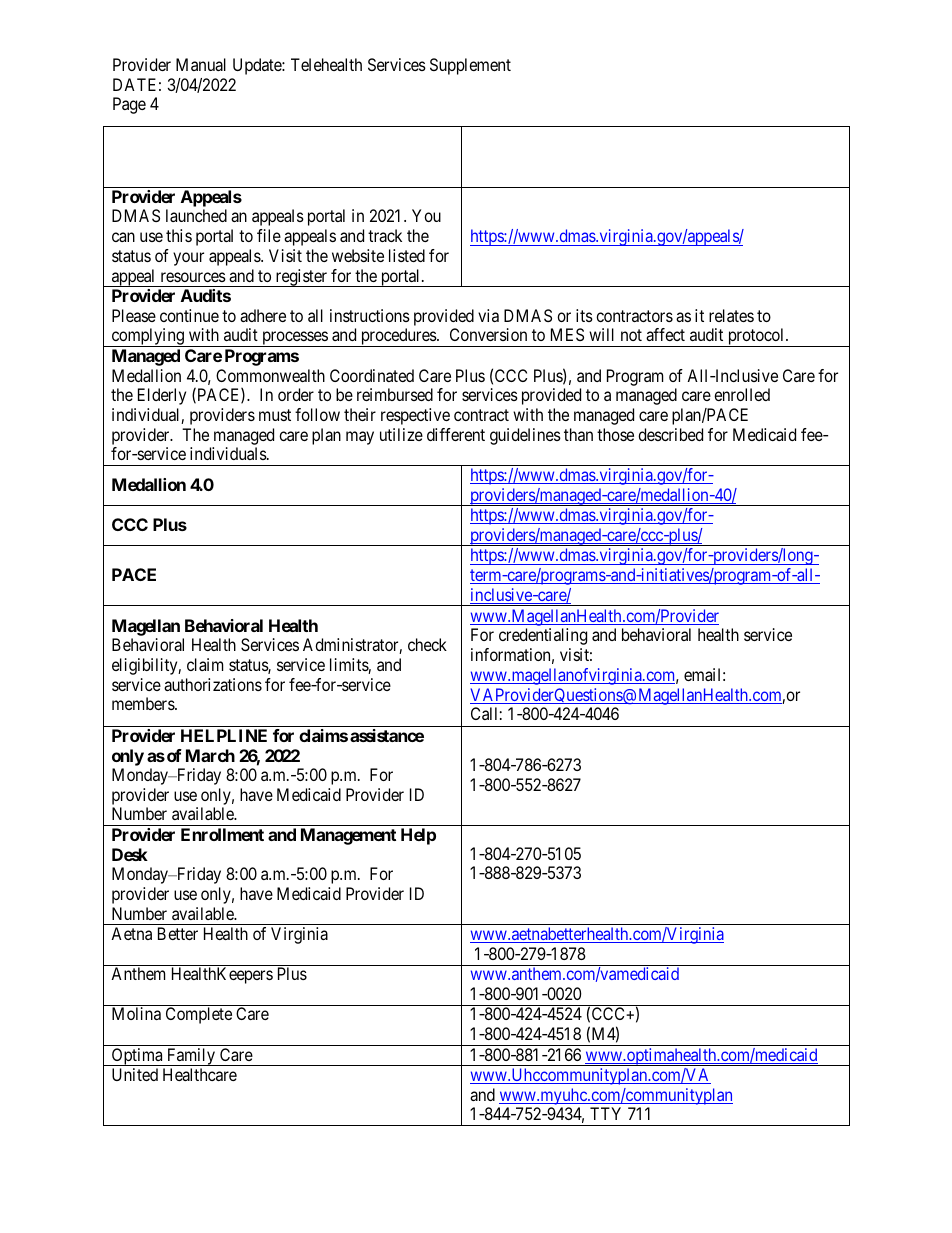 The height and width of the screenshot is (1233, 952). What do you see at coordinates (189, 315) in the screenshot?
I see `continue` at bounding box center [189, 315].
